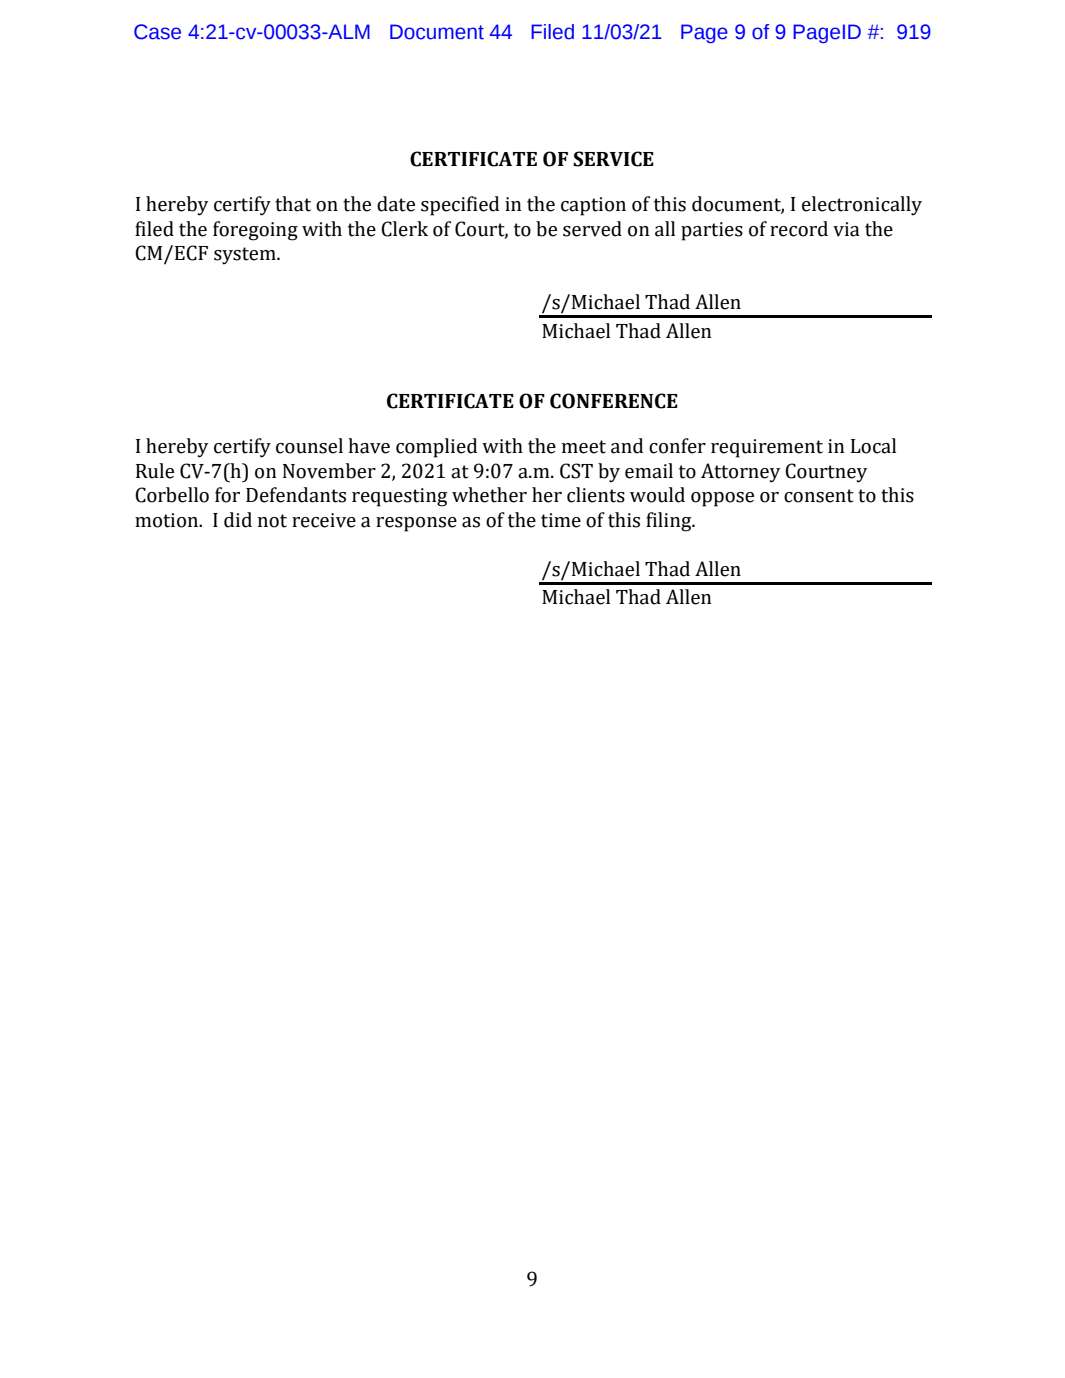  I want to click on record, so click(799, 229).
